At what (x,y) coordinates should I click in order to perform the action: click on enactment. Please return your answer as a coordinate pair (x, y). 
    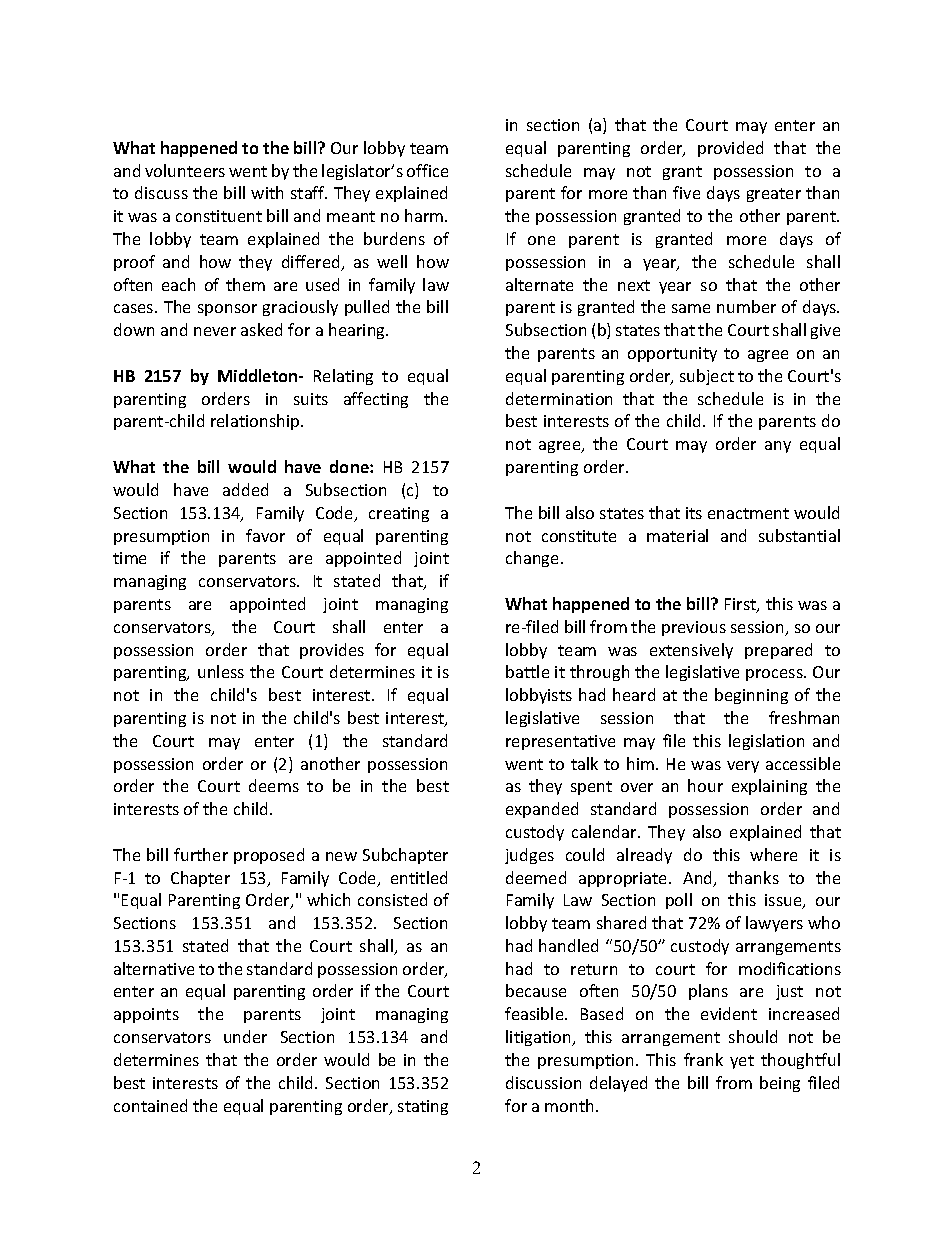
    Looking at the image, I should click on (748, 513).
